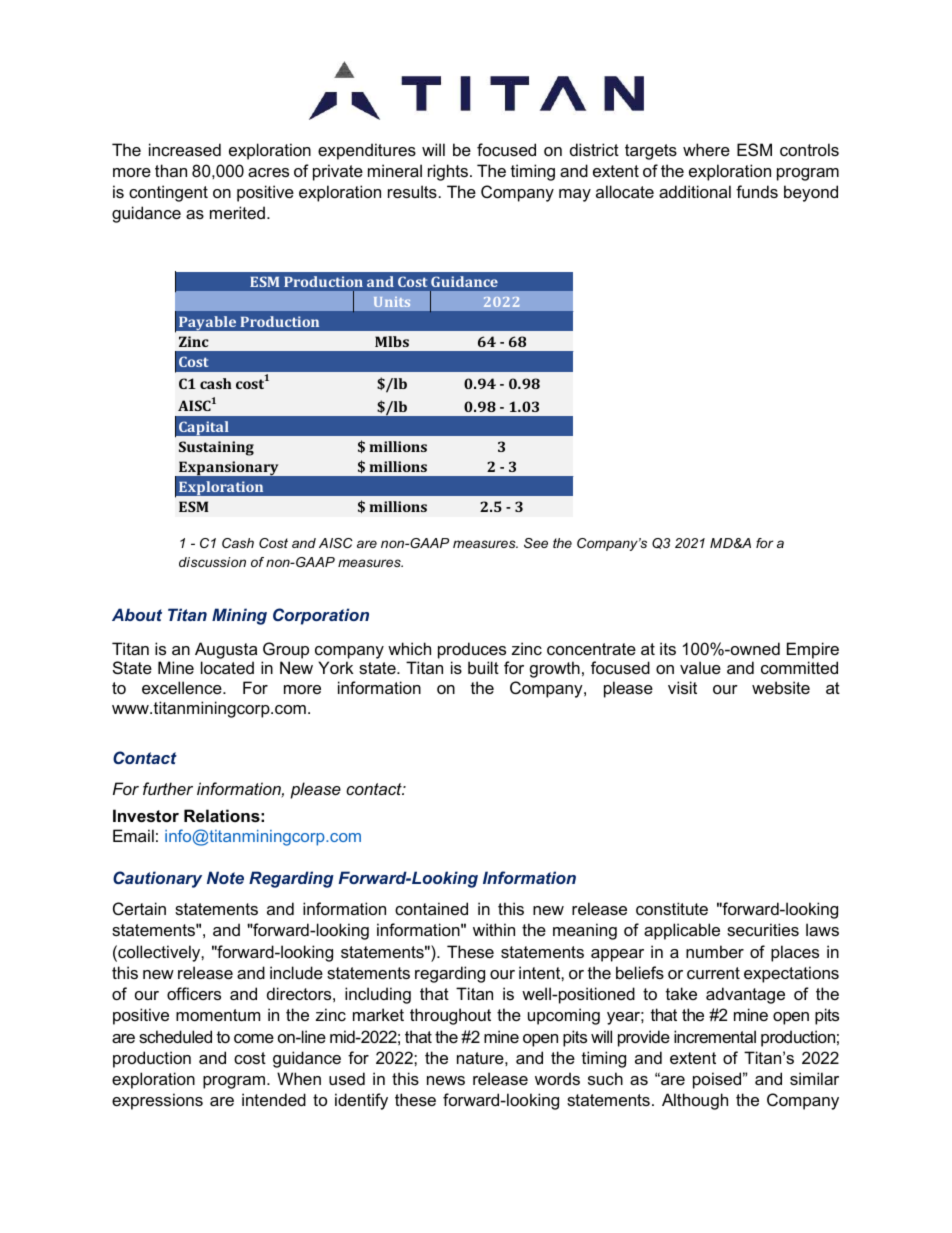 Image resolution: width=952 pixels, height=1233 pixels. I want to click on come, so click(254, 1038).
